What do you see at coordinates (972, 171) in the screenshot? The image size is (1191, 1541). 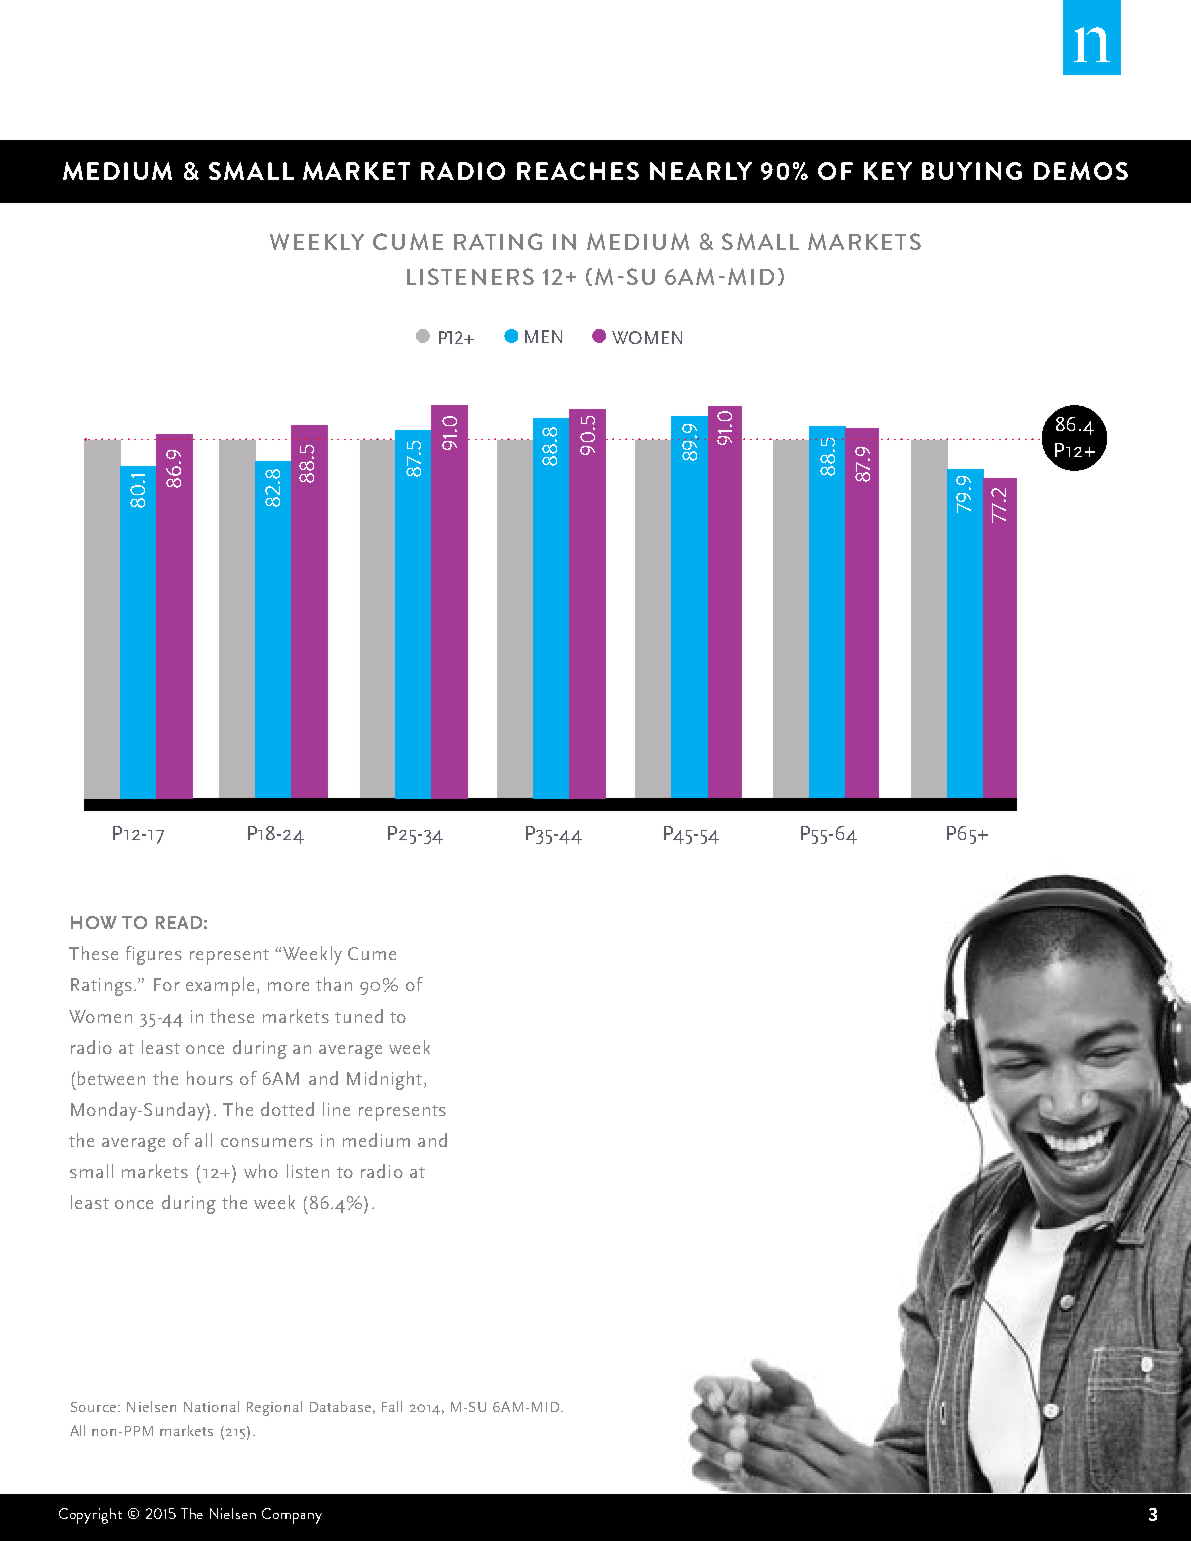 I see `BUYING` at bounding box center [972, 171].
